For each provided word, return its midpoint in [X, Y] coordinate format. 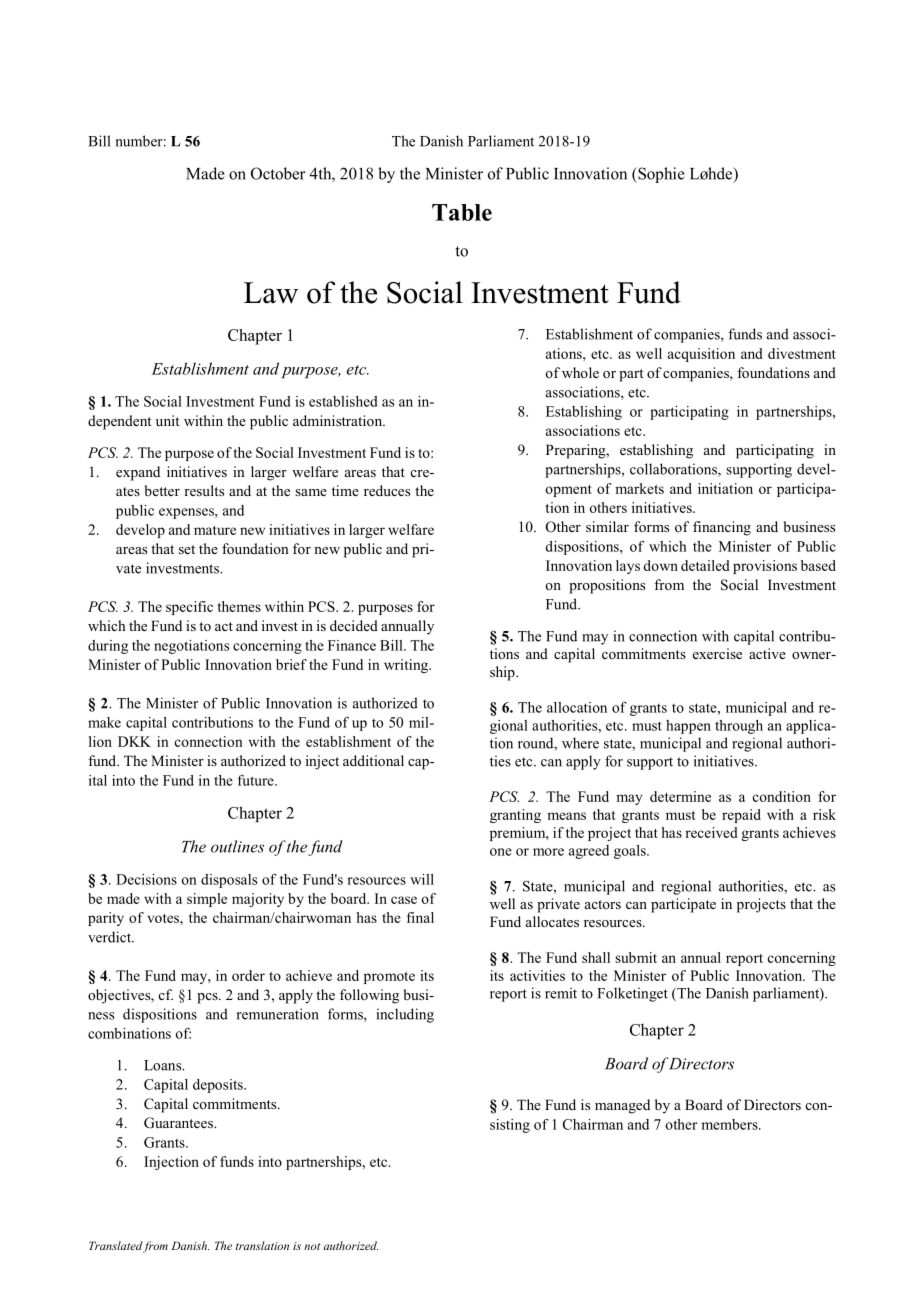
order [248, 975]
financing [722, 528]
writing [407, 666]
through [739, 727]
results [204, 490]
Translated [116, 1245]
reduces [387, 490]
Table [462, 212]
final [420, 917]
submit [636, 957]
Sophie [660, 175]
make [104, 722]
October [278, 173]
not [312, 1246]
